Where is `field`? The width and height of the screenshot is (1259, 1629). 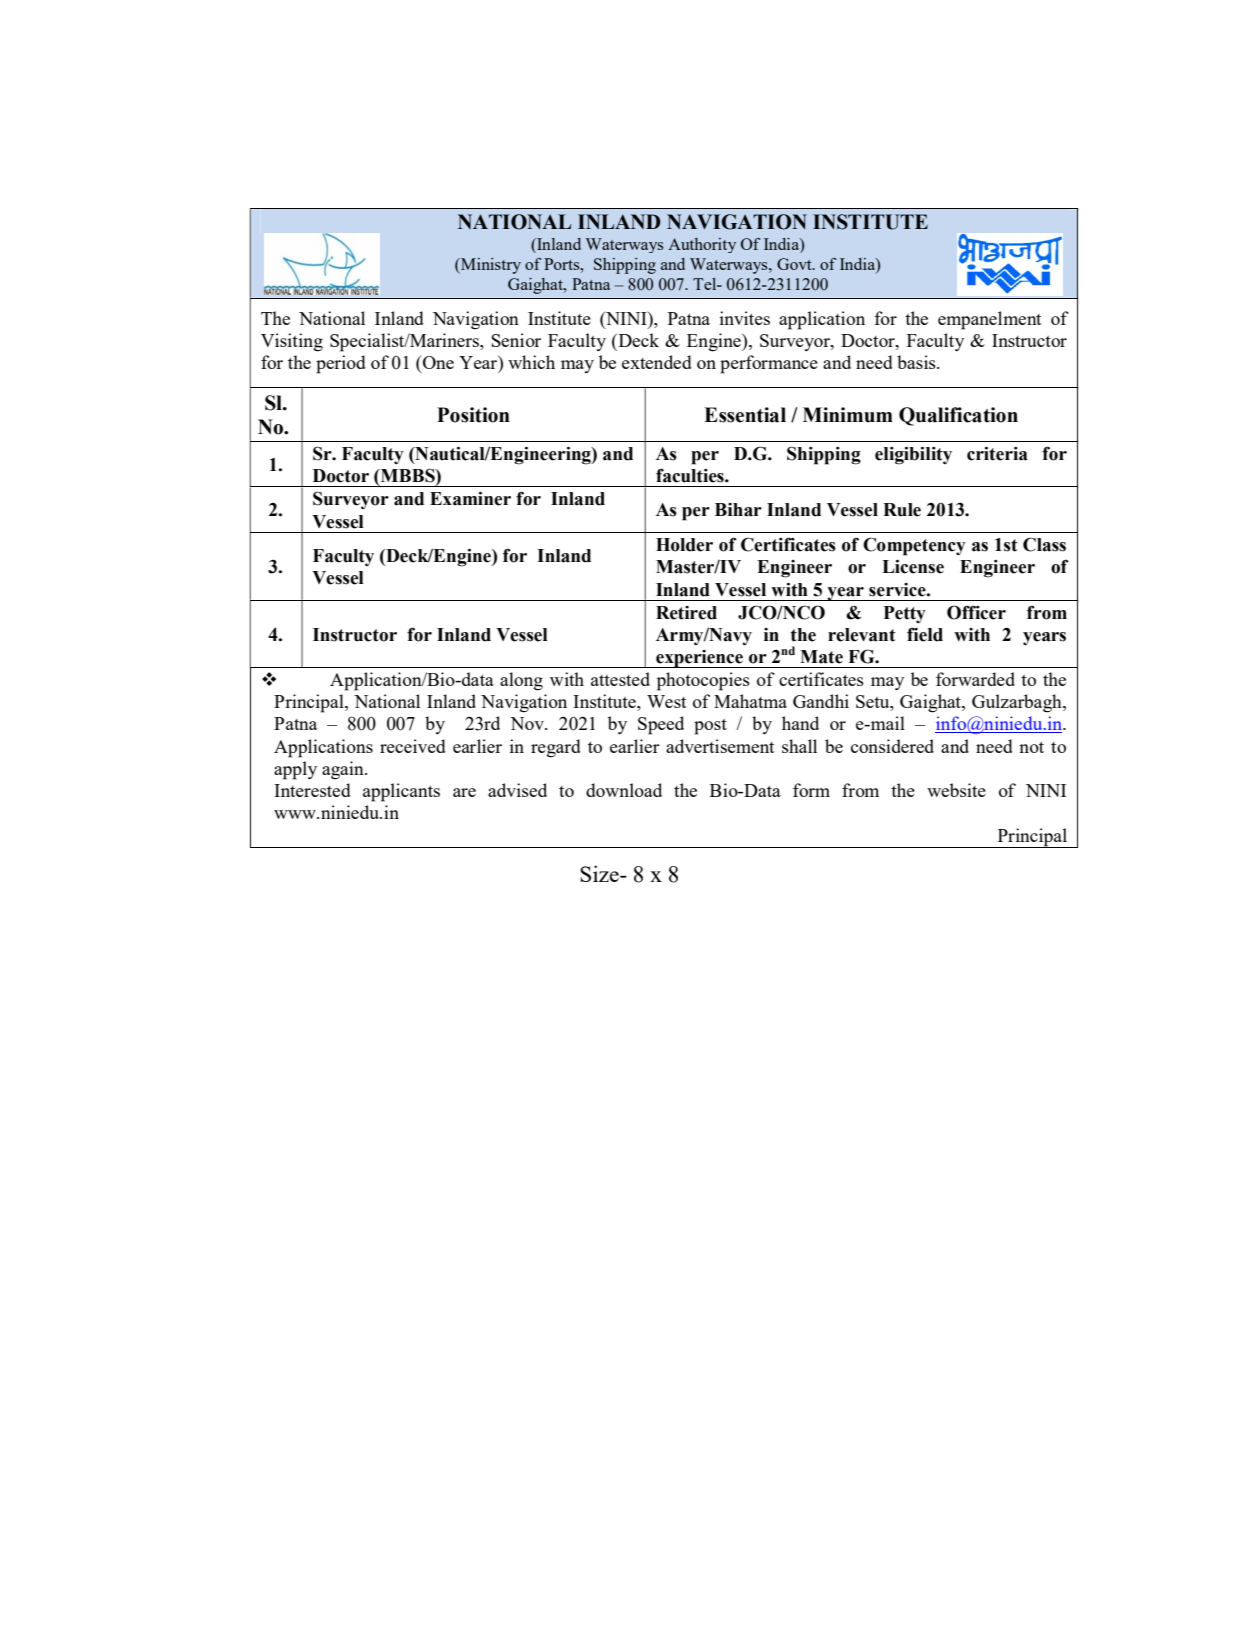
field is located at coordinates (925, 634).
